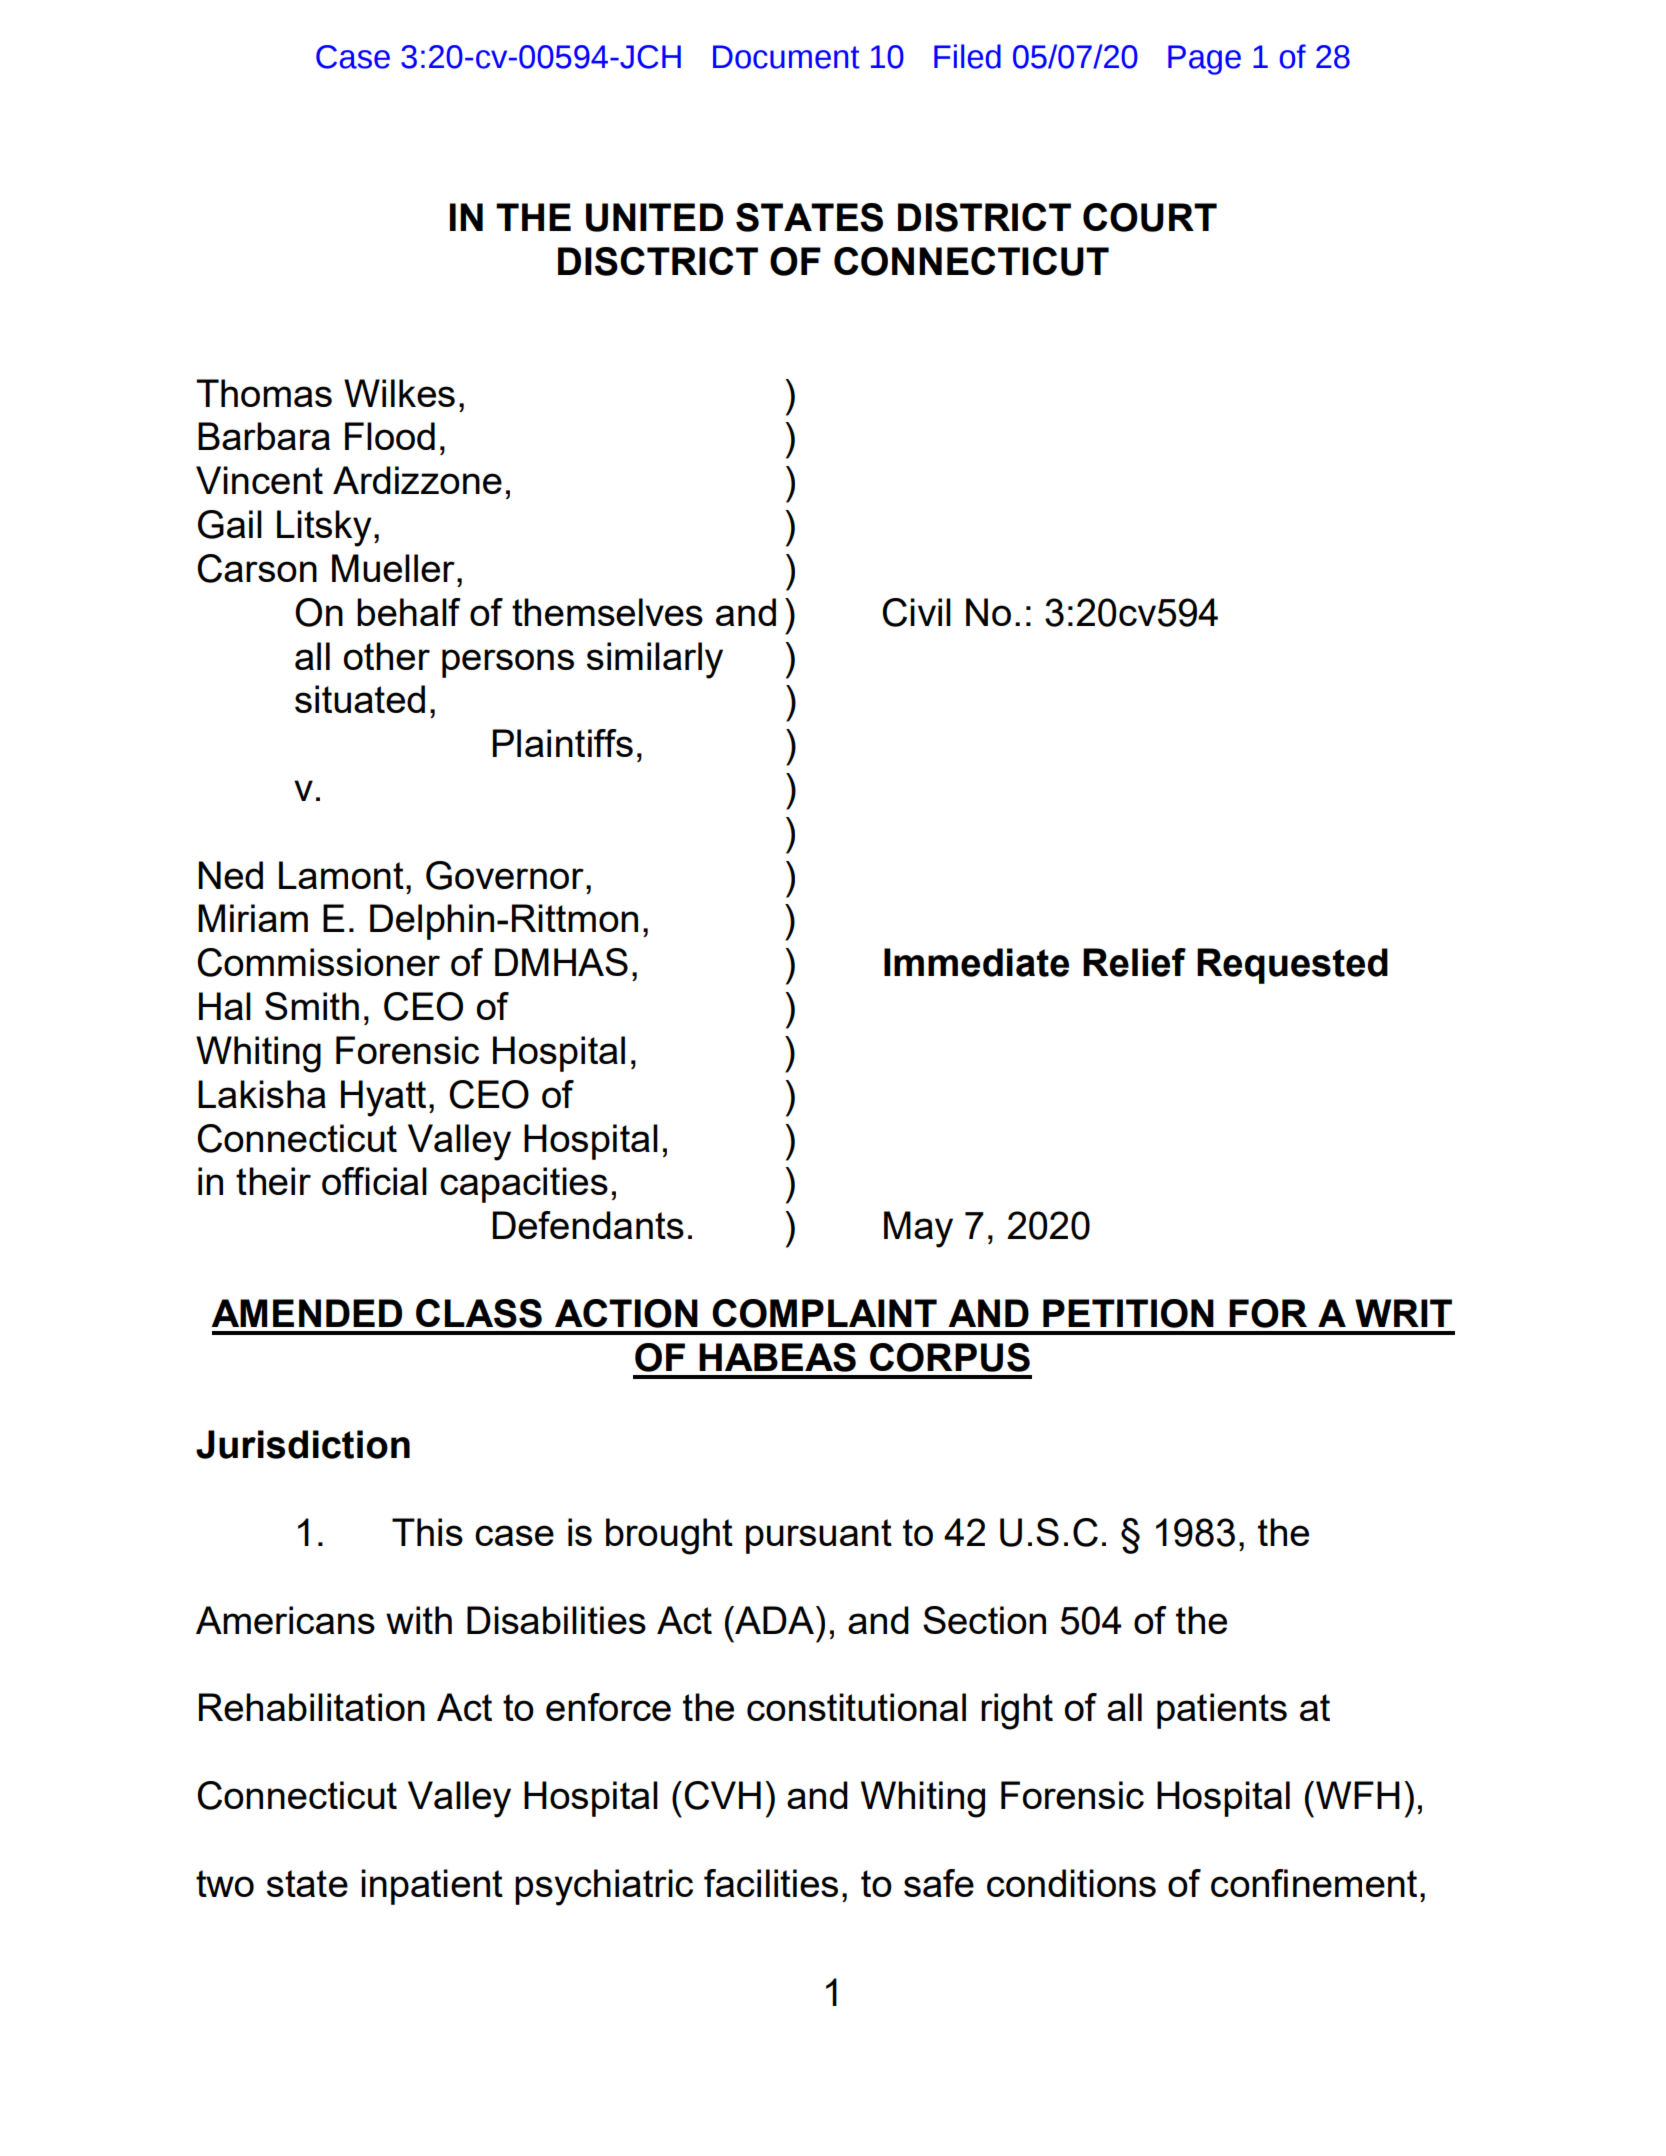  I want to click on inpatient, so click(432, 1887).
